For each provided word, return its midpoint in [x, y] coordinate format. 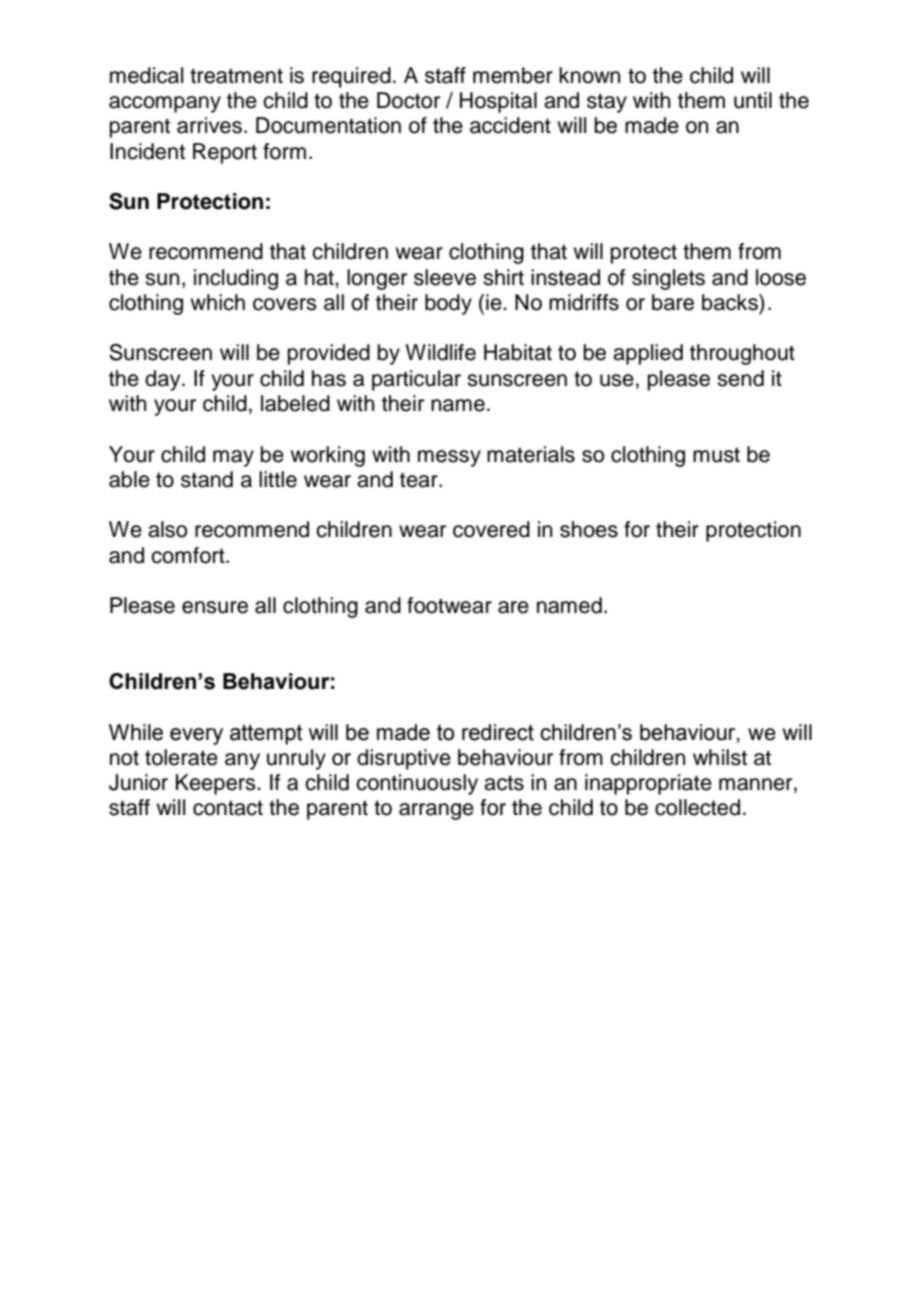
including [236, 279]
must [716, 455]
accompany [165, 104]
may [233, 458]
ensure [215, 607]
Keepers [217, 784]
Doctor [408, 100]
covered [491, 529]
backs [731, 302]
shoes [589, 529]
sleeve [445, 277]
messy [449, 458]
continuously [417, 784]
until [753, 100]
